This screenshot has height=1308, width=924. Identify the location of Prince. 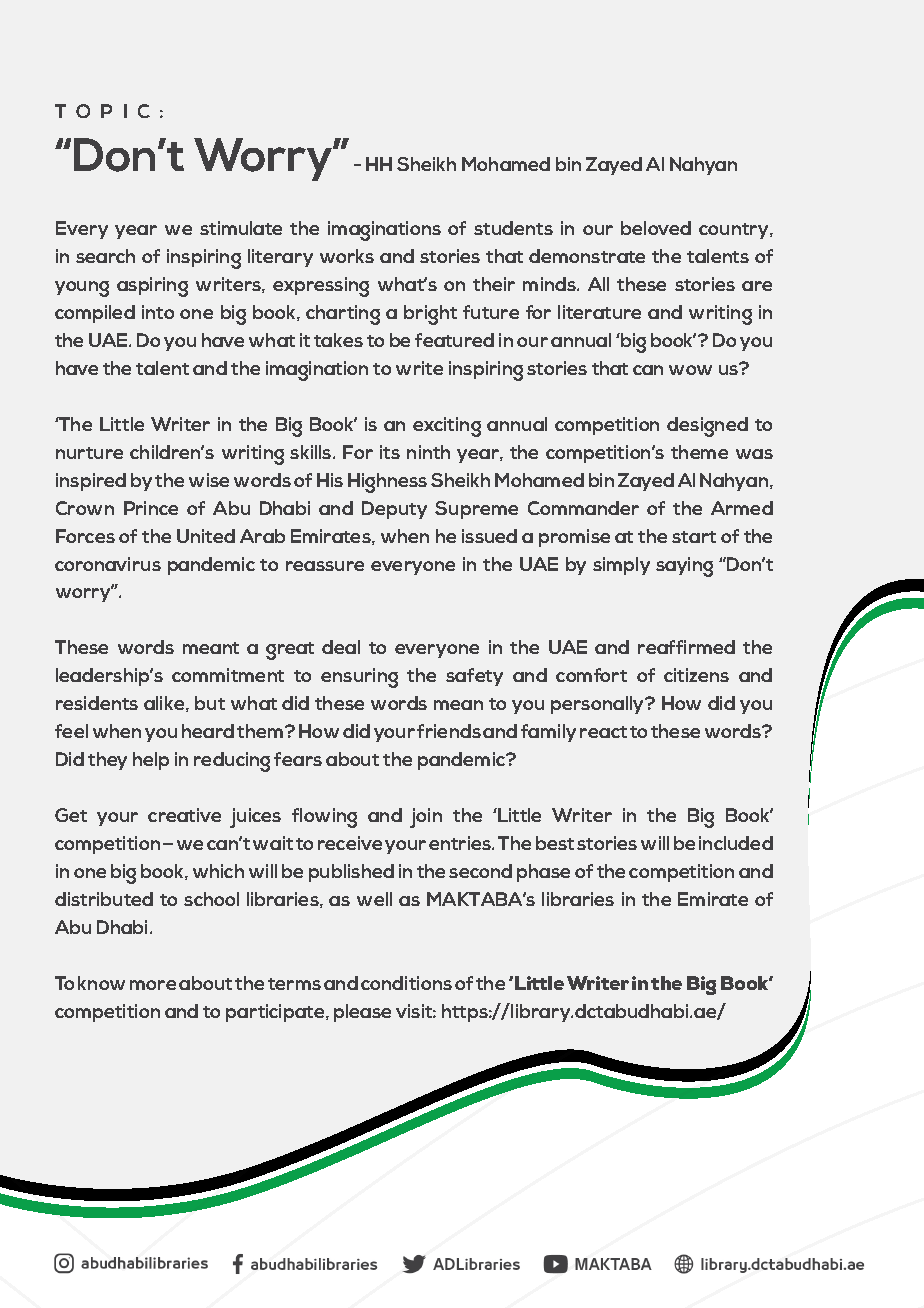
(151, 508).
